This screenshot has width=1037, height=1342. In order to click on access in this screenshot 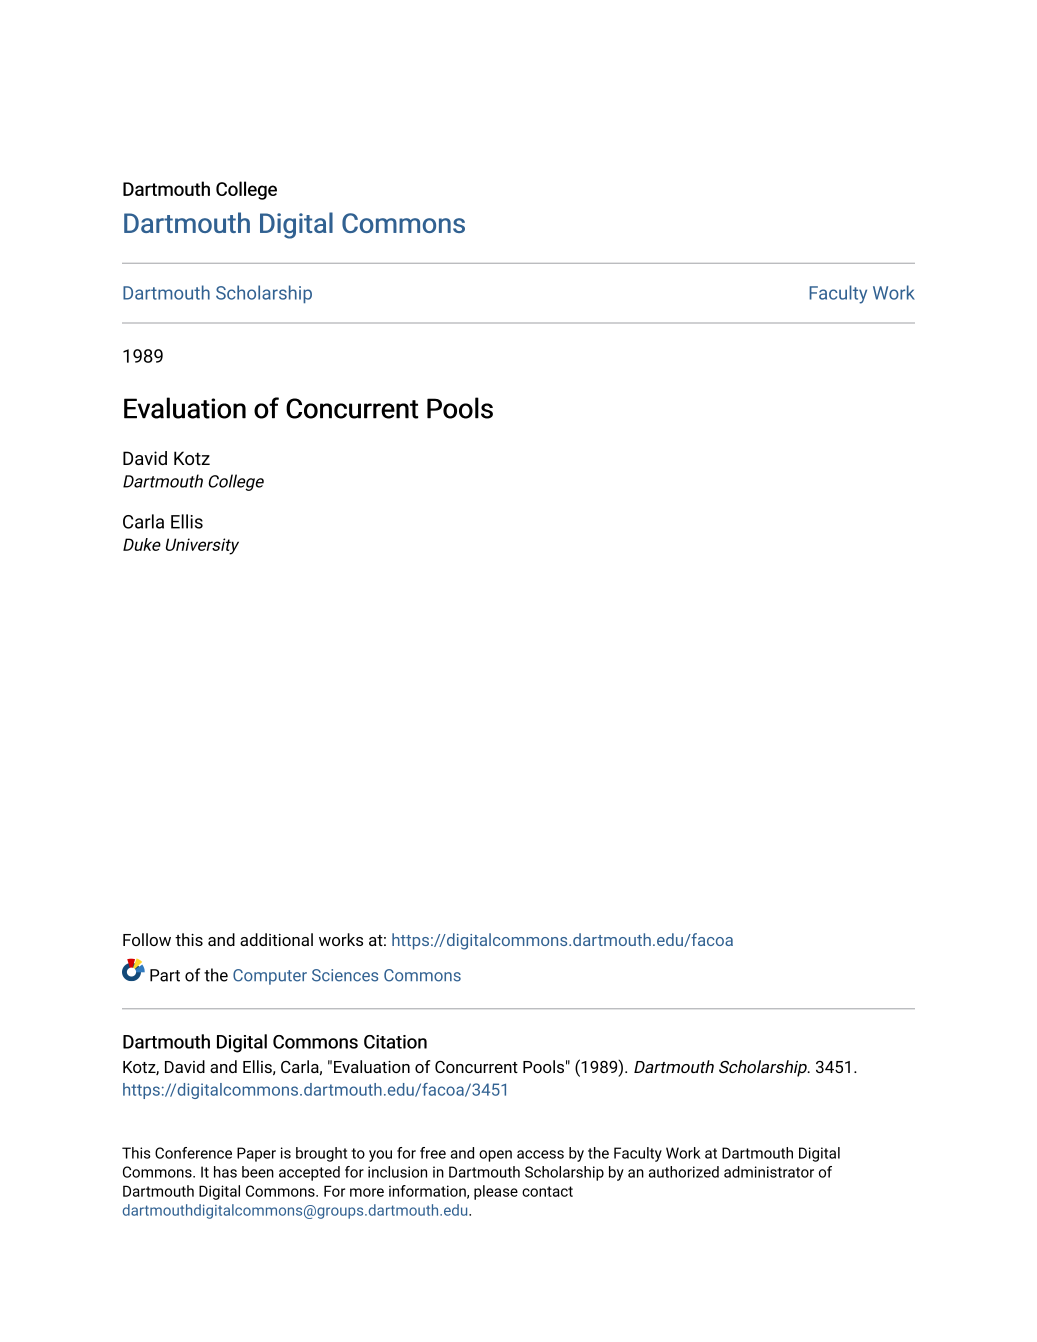, I will do `click(540, 1154)`.
